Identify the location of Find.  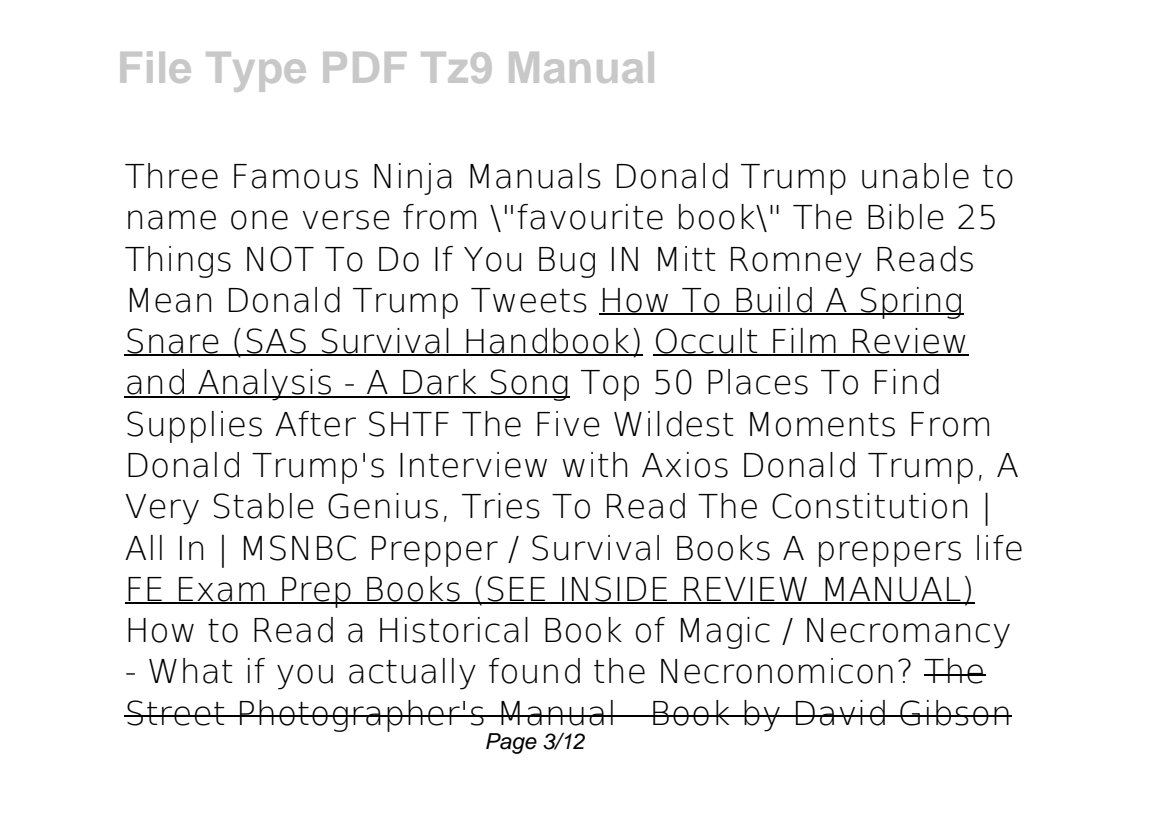
(907, 382).
